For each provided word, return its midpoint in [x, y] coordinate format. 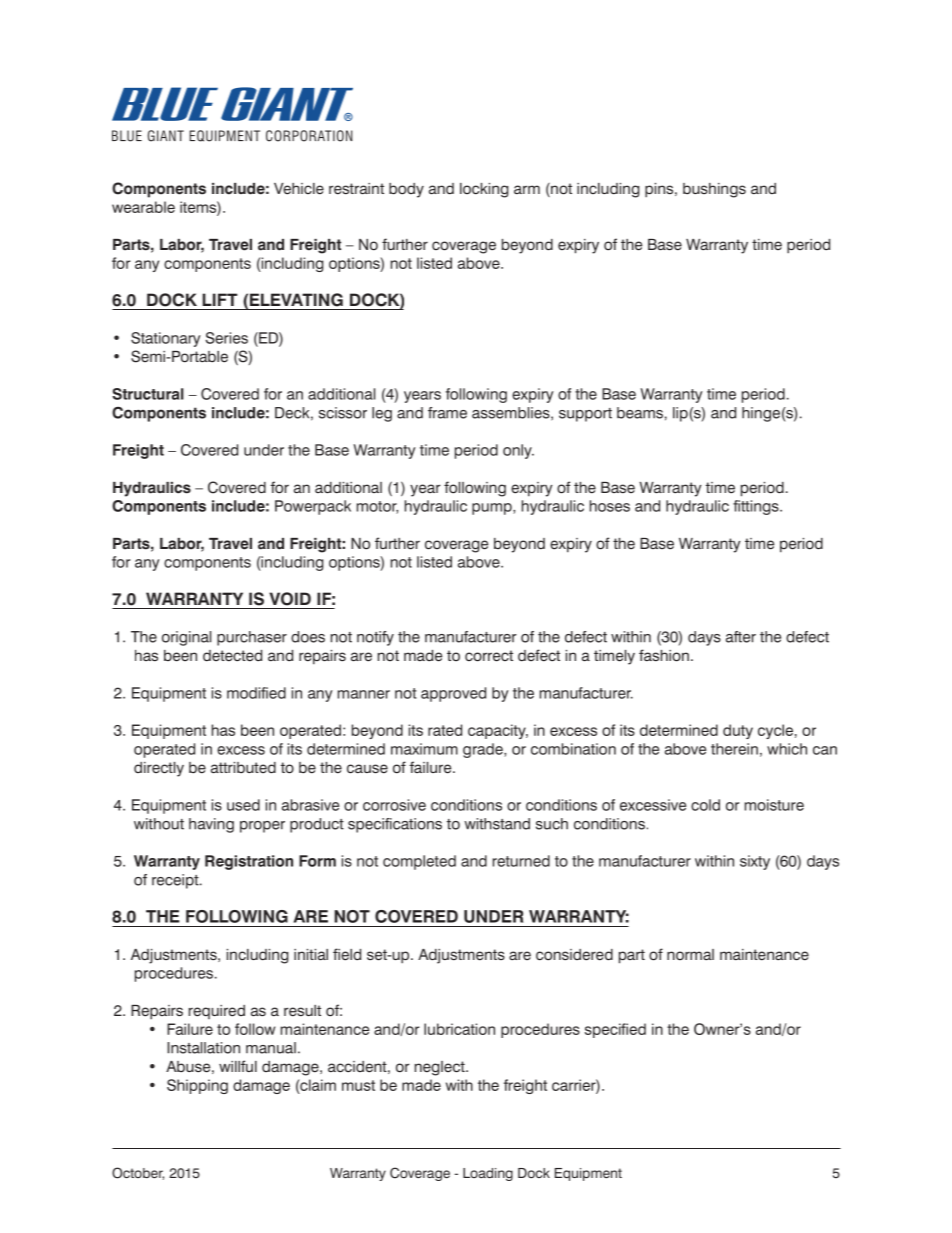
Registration [249, 862]
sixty [755, 862]
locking [484, 190]
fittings [757, 507]
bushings [714, 190]
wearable [143, 207]
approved [453, 694]
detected [232, 656]
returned [521, 861]
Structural [148, 394]
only [518, 451]
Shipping [197, 1086]
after [741, 637]
